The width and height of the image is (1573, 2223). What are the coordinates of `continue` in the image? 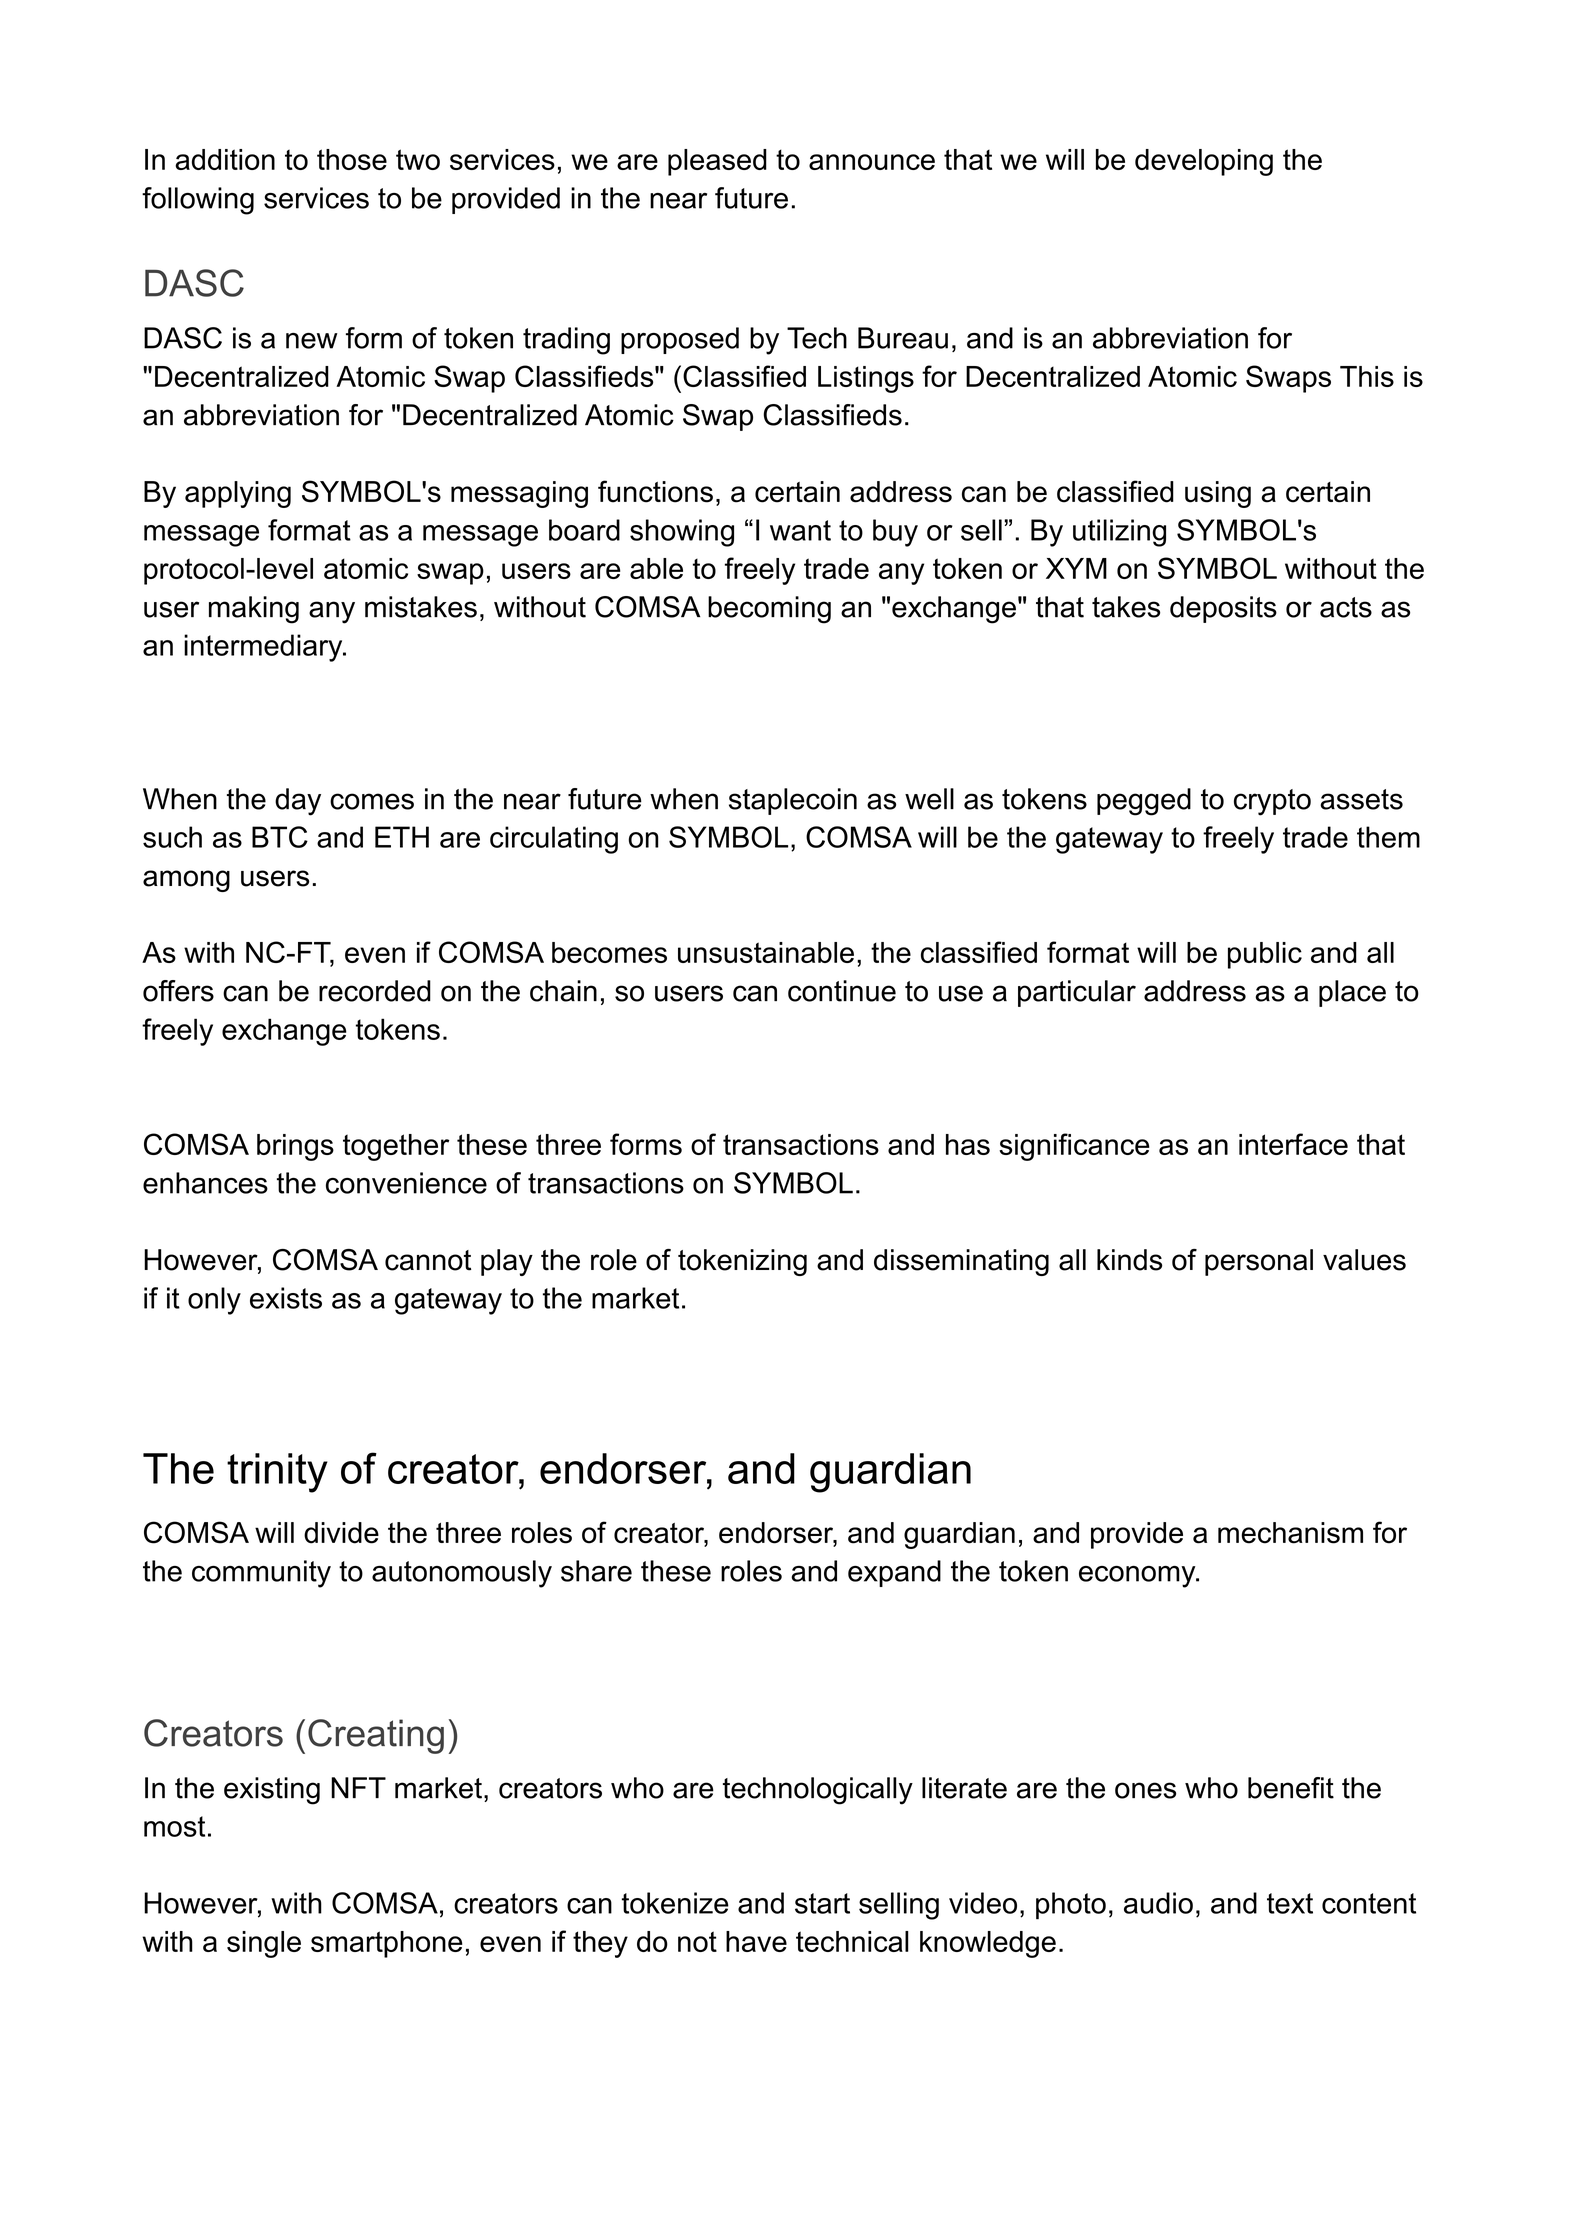 It's located at (842, 991).
